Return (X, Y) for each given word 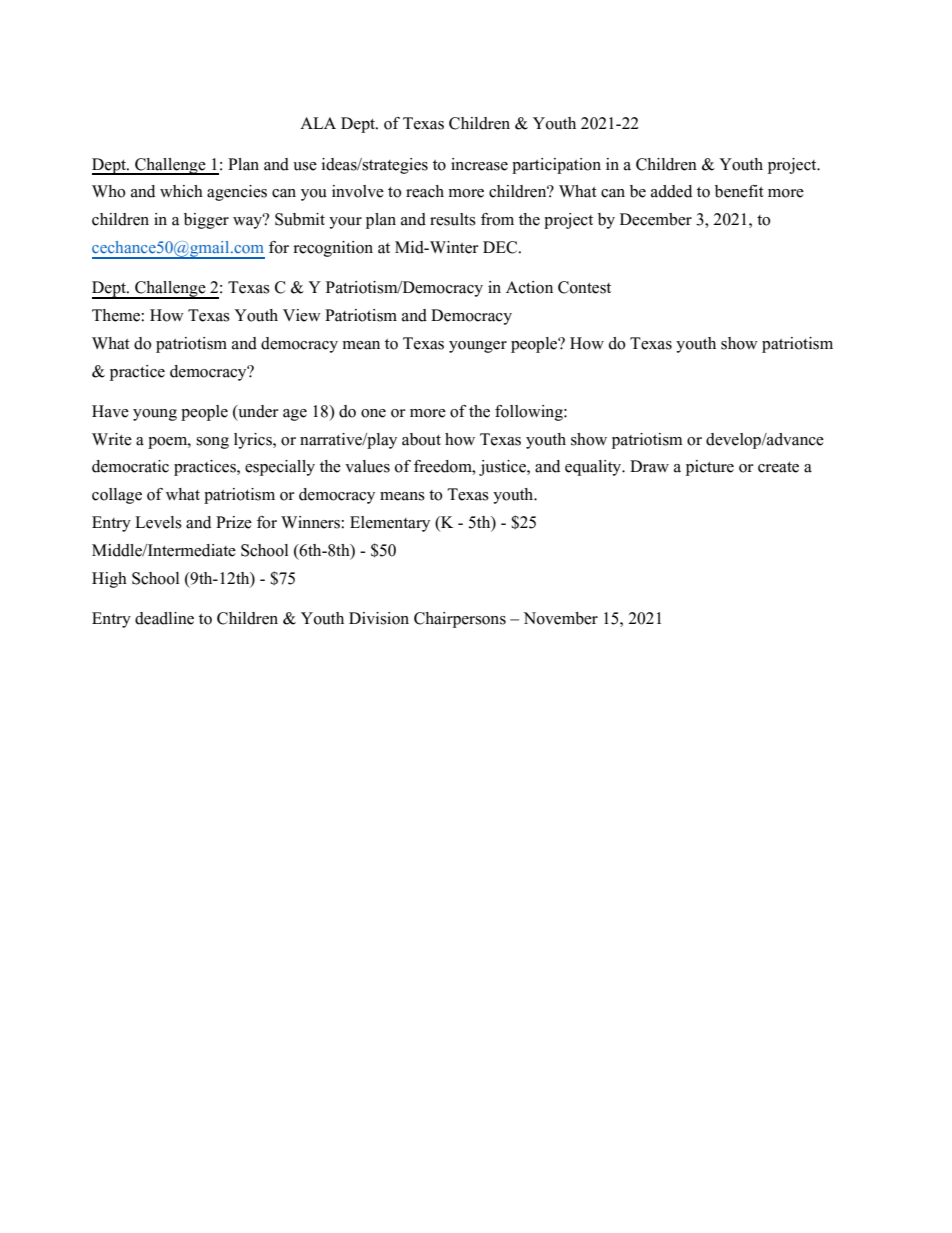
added (671, 191)
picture (710, 468)
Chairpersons (460, 620)
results (453, 219)
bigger (206, 221)
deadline (164, 618)
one (373, 413)
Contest (584, 287)
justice (503, 468)
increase (479, 164)
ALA (318, 123)
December (656, 219)
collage (117, 496)
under (257, 411)
